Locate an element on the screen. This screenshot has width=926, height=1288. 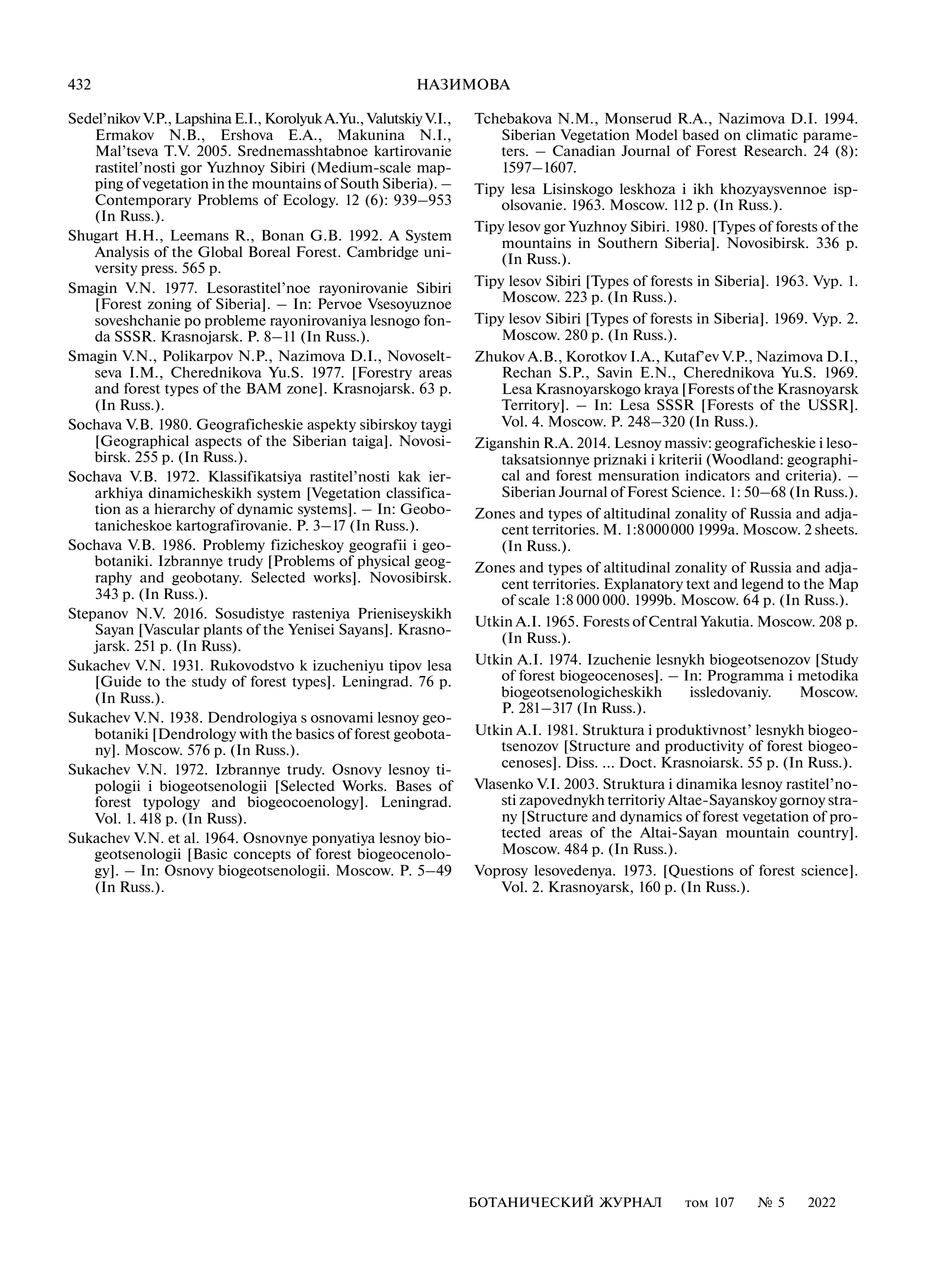
physical is located at coordinates (383, 562).
